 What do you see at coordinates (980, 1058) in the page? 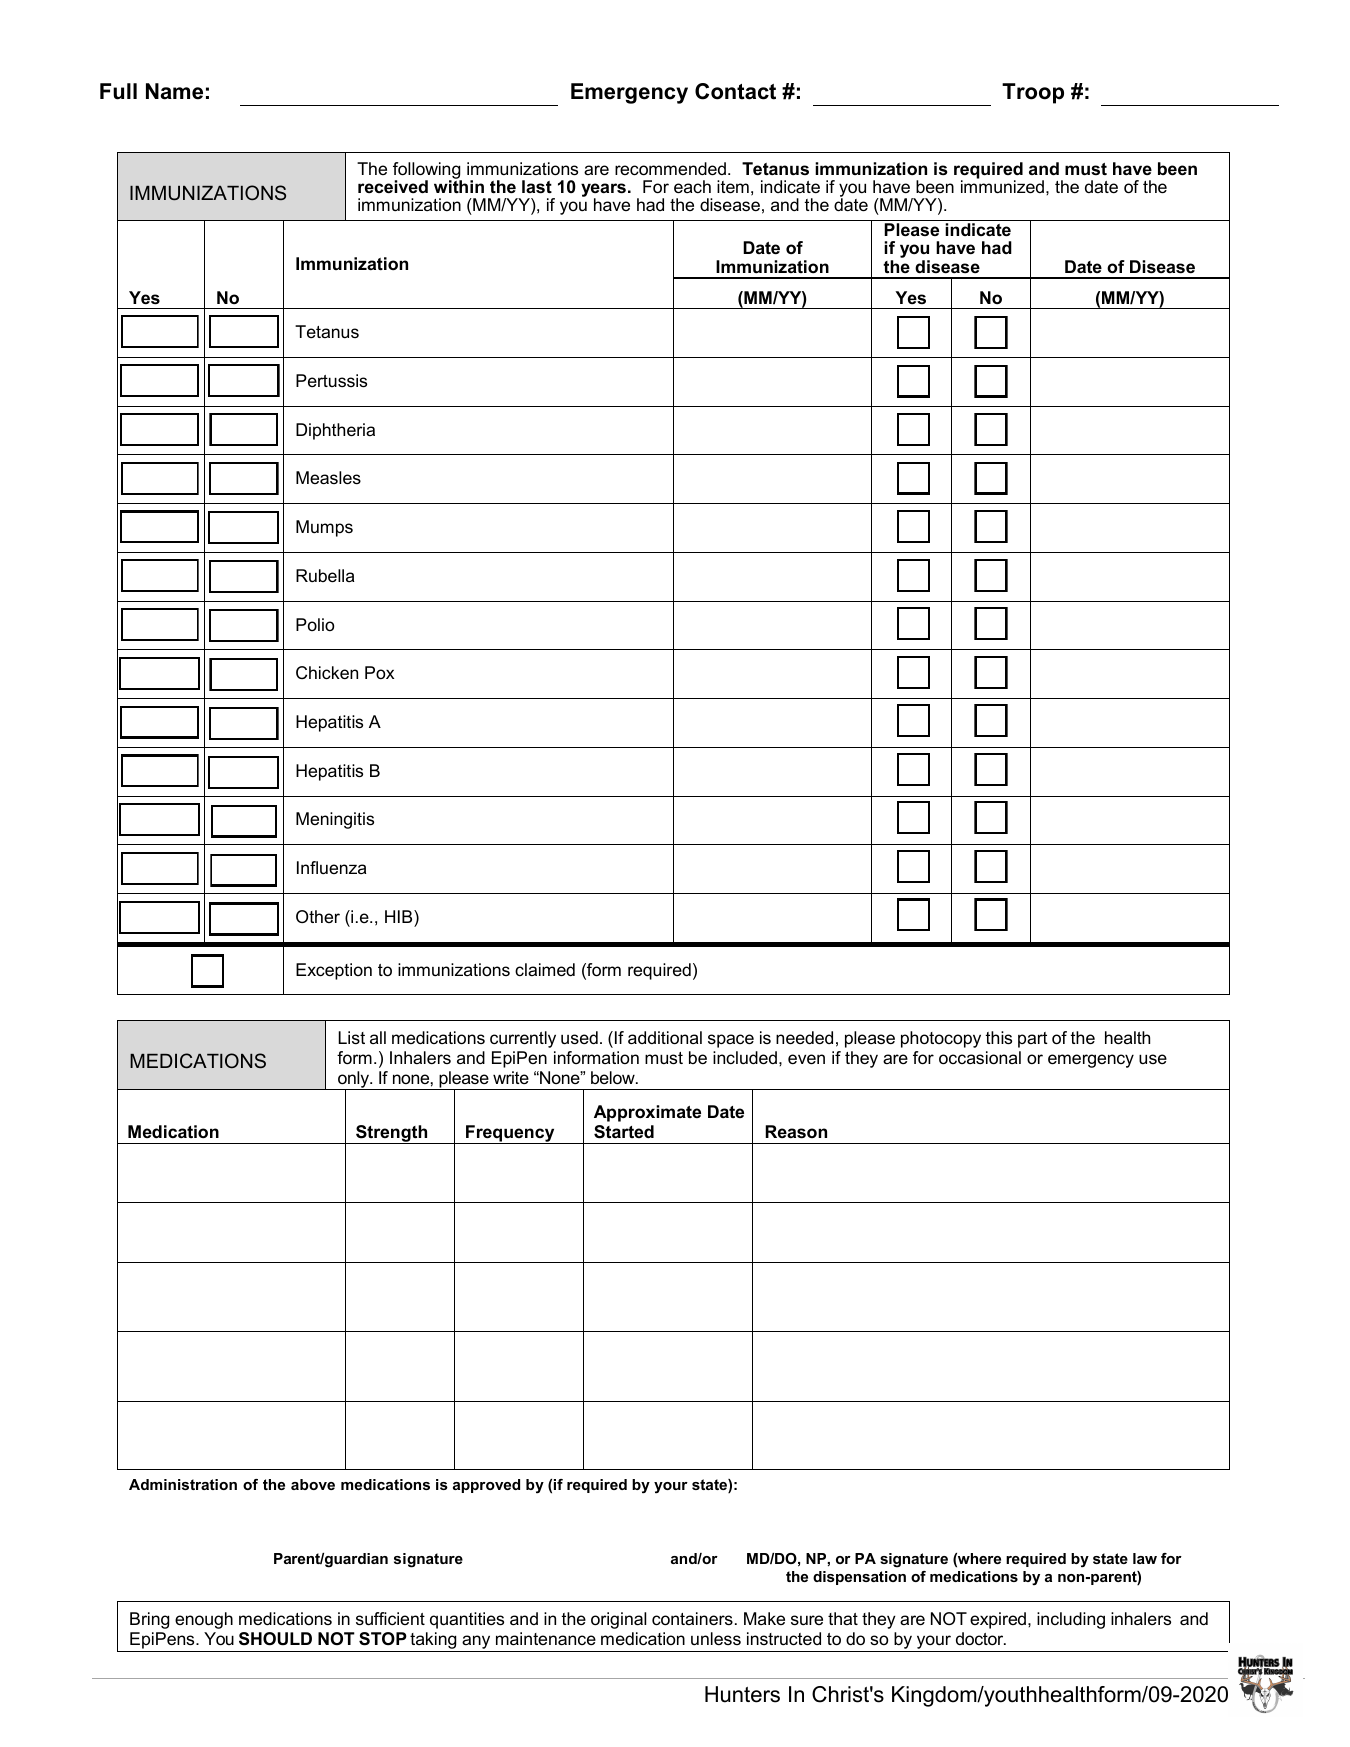
I see `occasional` at bounding box center [980, 1058].
